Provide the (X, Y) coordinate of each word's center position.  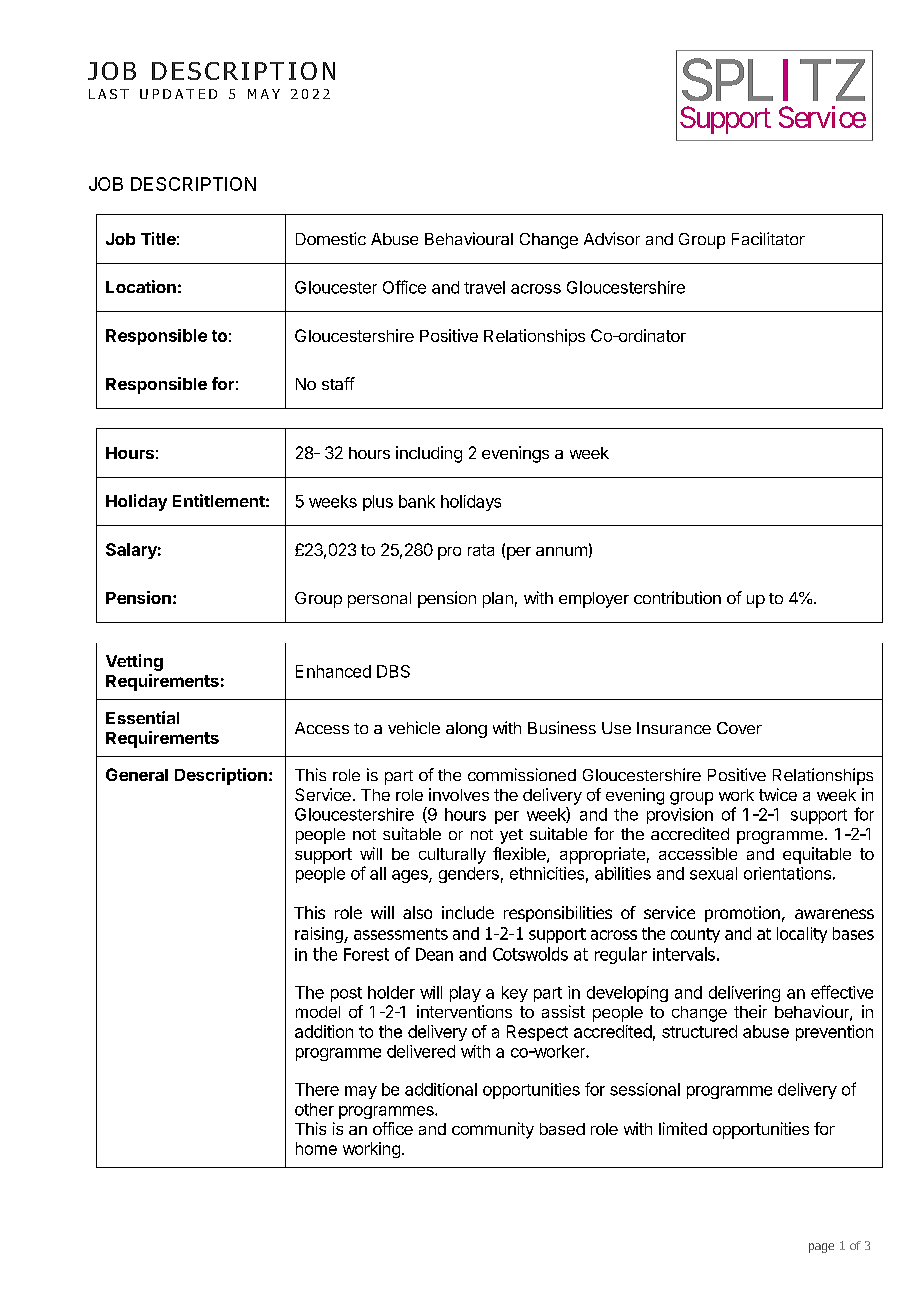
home (316, 1148)
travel (484, 287)
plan (498, 600)
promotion (742, 914)
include (468, 912)
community (493, 1130)
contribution (677, 597)
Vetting (134, 662)
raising (320, 935)
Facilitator (768, 238)
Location (141, 286)
